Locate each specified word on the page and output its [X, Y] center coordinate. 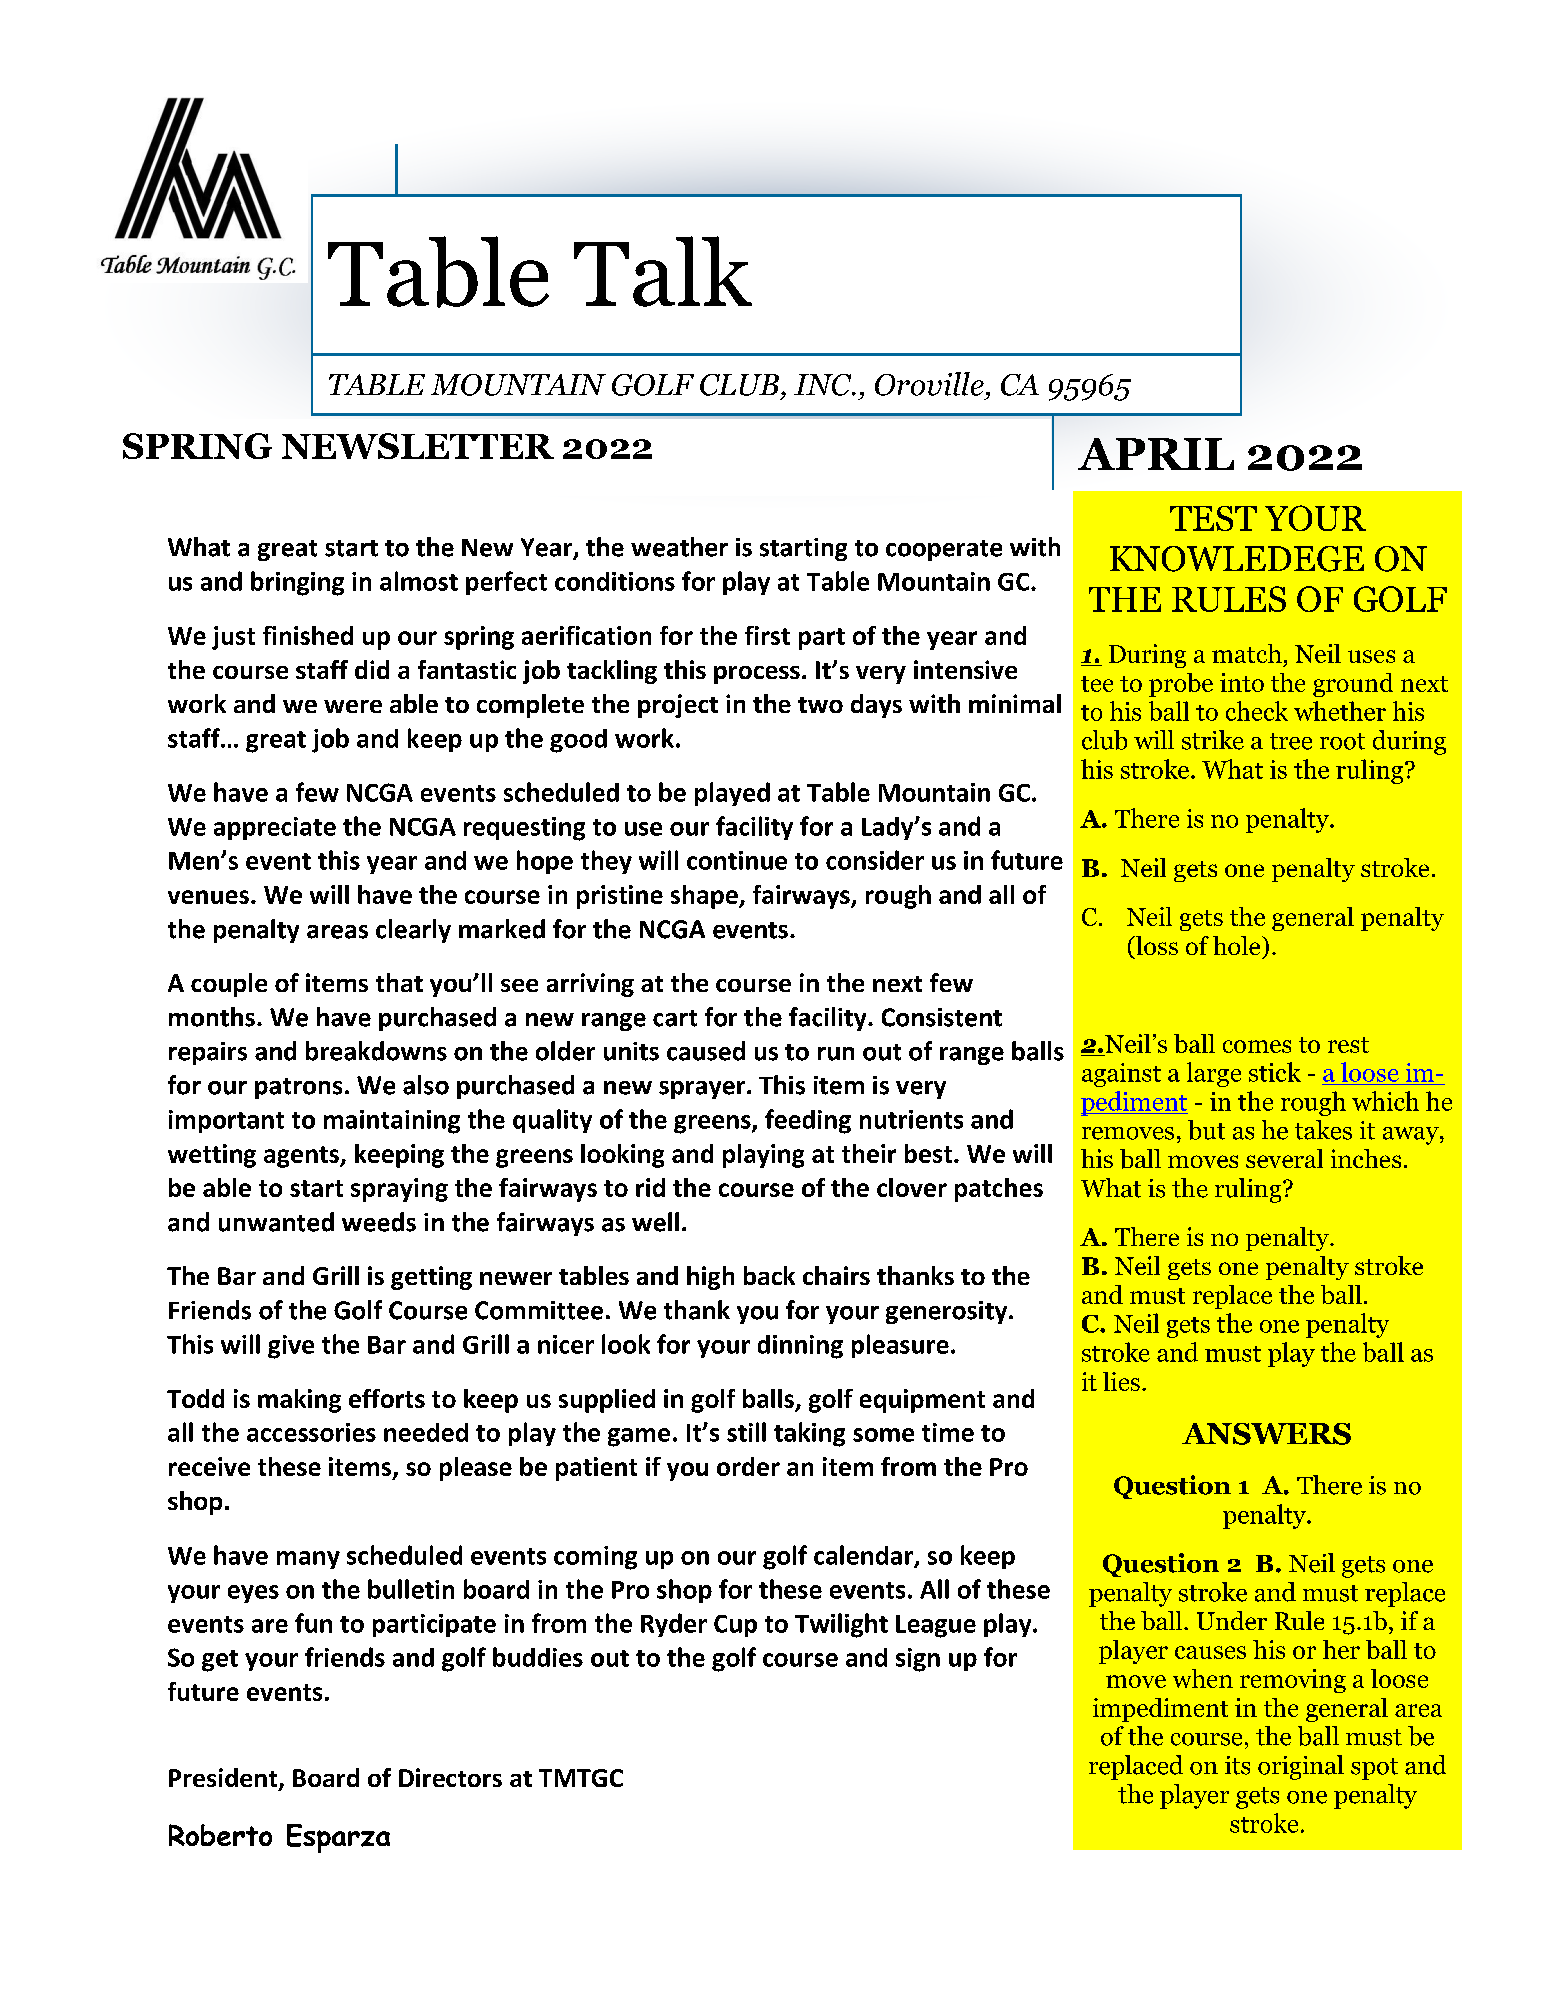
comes [1257, 1046]
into [1242, 682]
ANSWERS [1266, 1434]
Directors [450, 1777]
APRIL [1156, 454]
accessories [311, 1432]
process [757, 675]
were [353, 706]
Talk [663, 271]
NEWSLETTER [418, 446]
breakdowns [376, 1051]
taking [809, 1434]
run [836, 1054]
